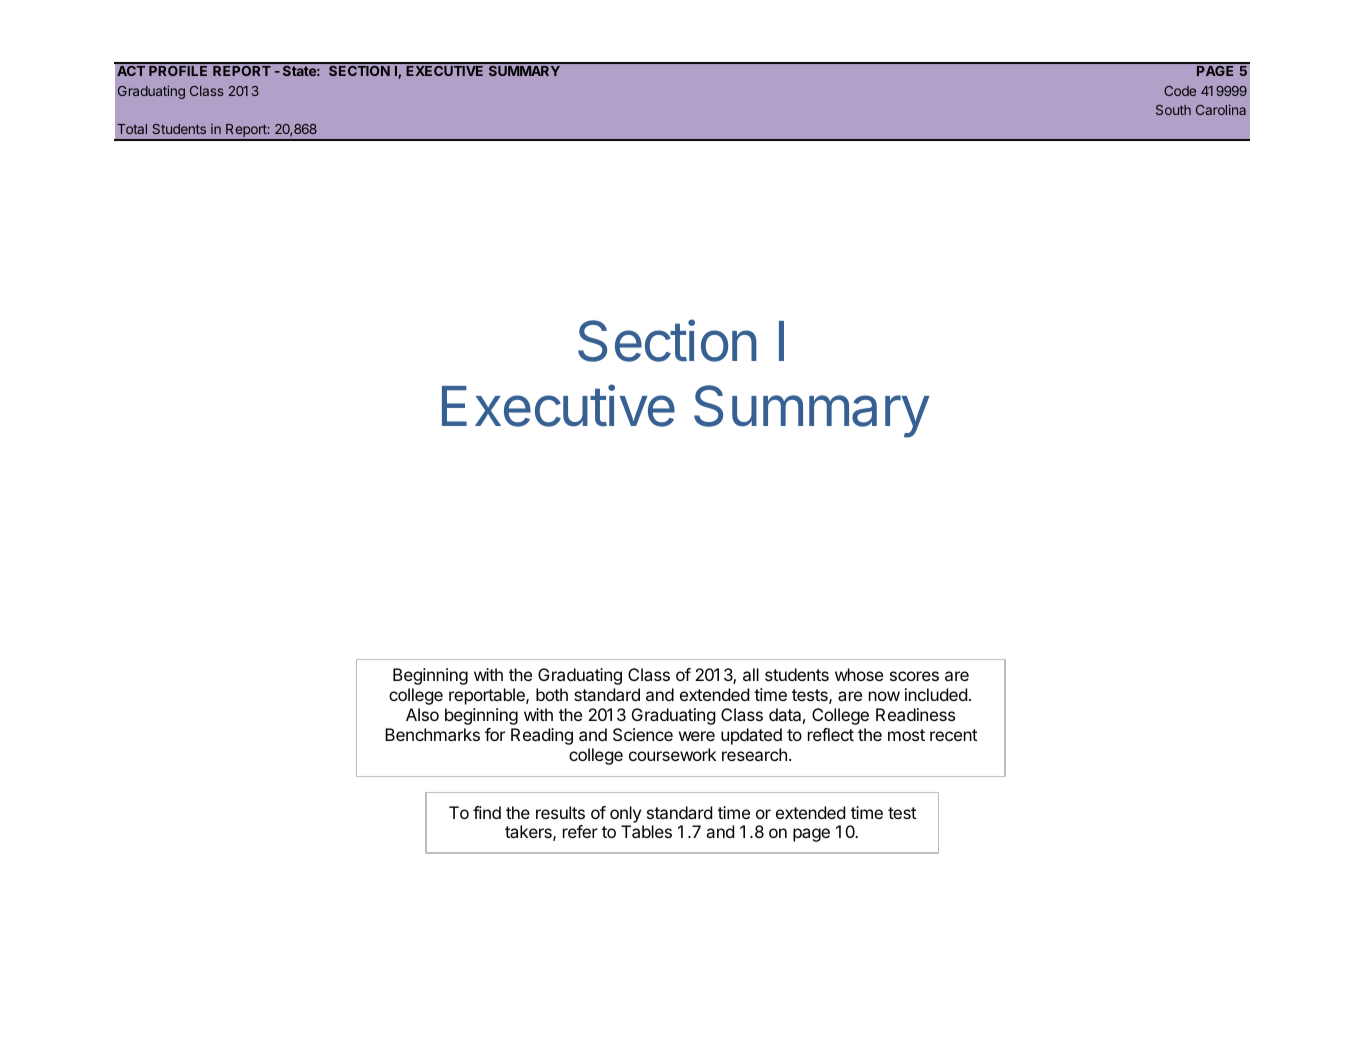 The width and height of the screenshot is (1365, 1055). I want to click on all, so click(751, 674).
